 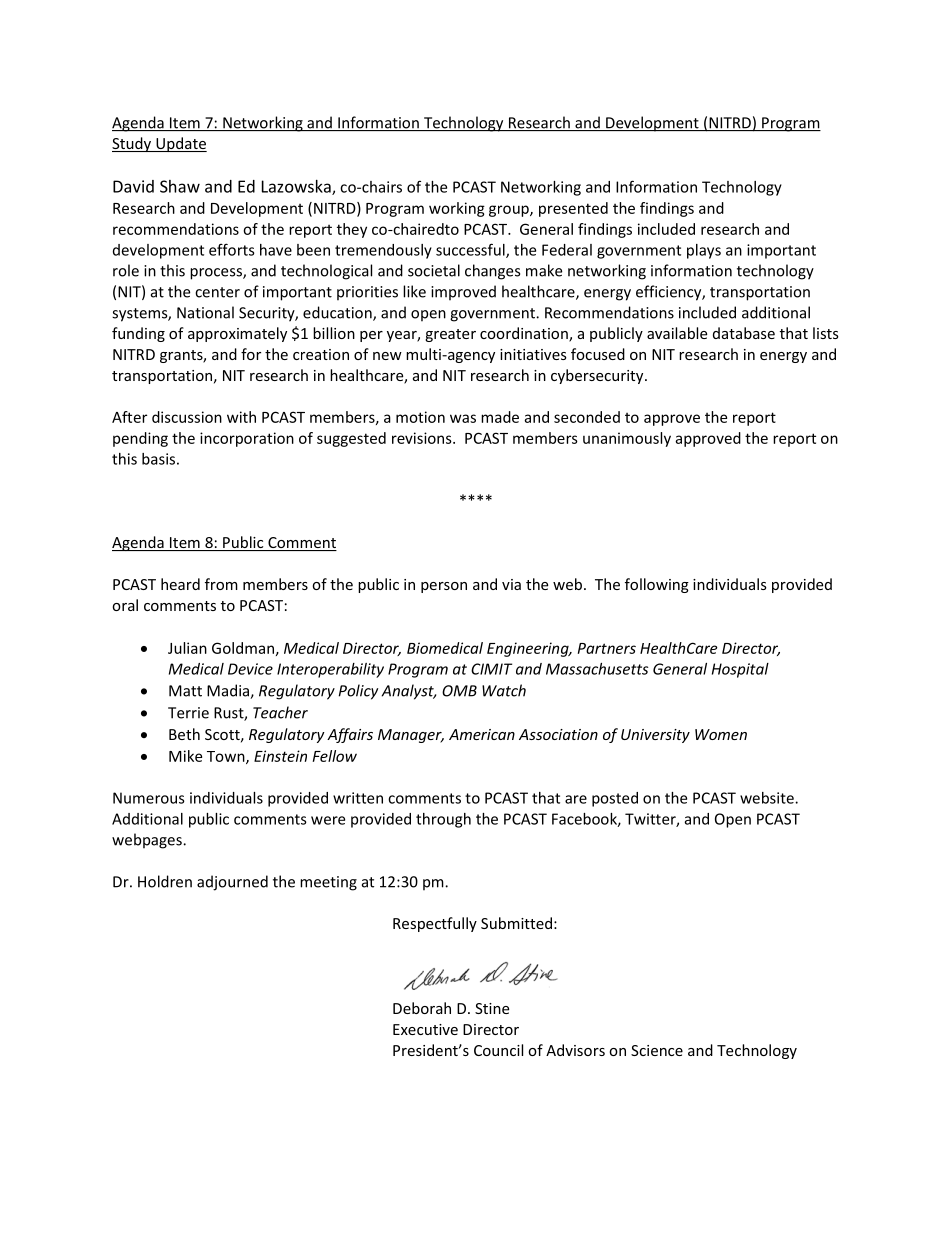 I want to click on group, so click(x=510, y=211).
